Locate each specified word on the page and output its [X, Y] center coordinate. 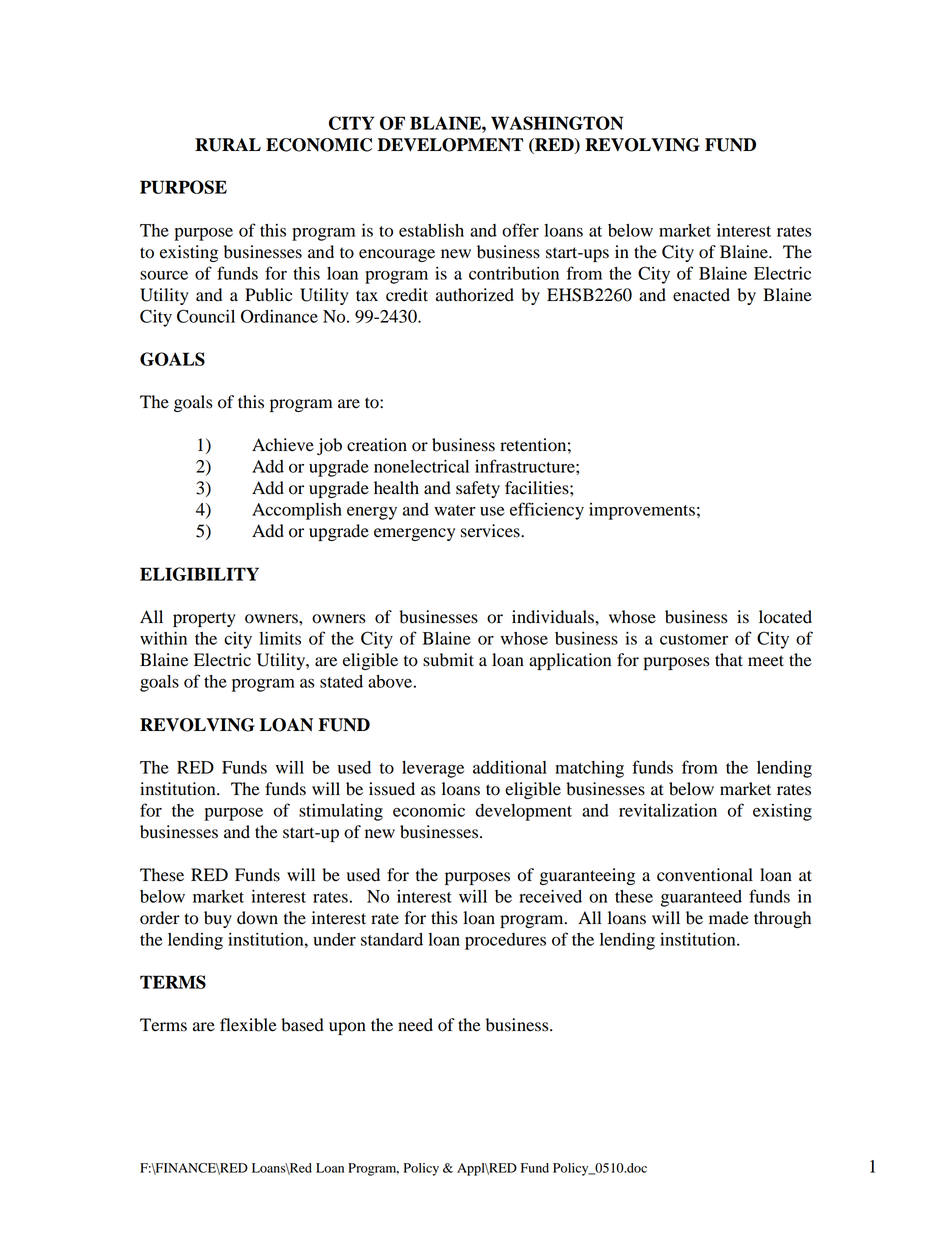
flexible [248, 1025]
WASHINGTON [557, 123]
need [415, 1025]
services [491, 531]
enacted [701, 295]
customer [694, 639]
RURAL [228, 145]
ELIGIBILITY [199, 574]
